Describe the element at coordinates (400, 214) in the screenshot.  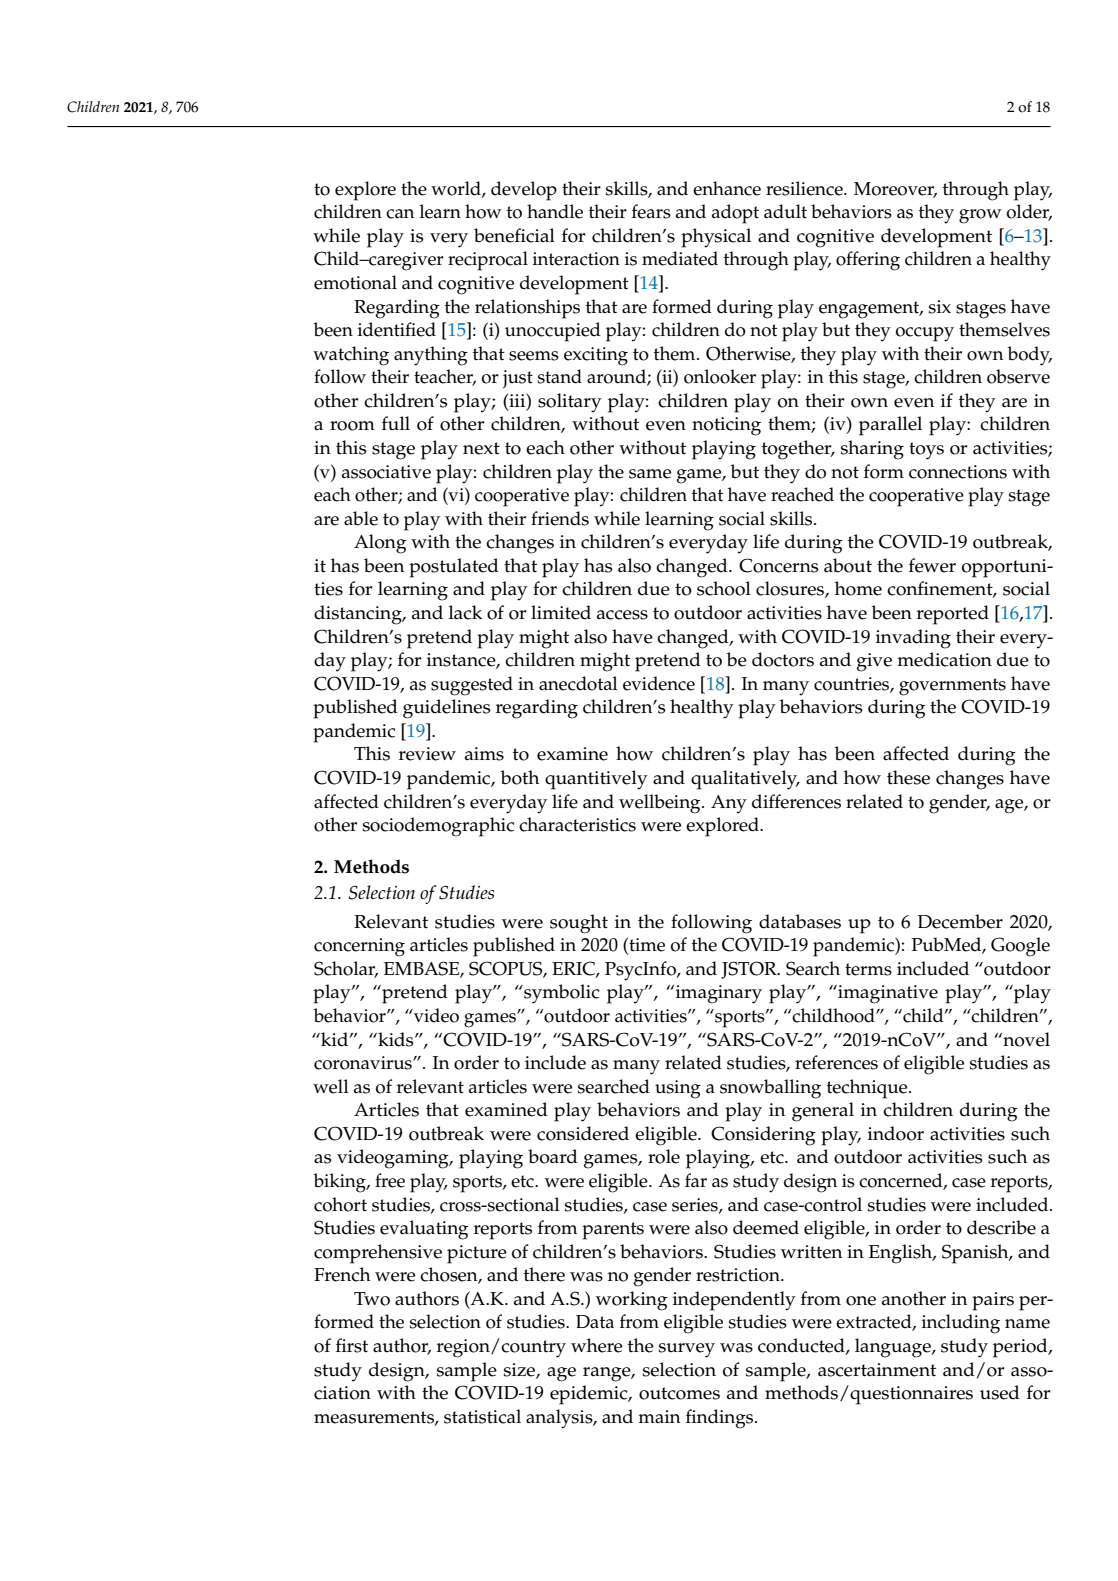
I see `can` at that location.
